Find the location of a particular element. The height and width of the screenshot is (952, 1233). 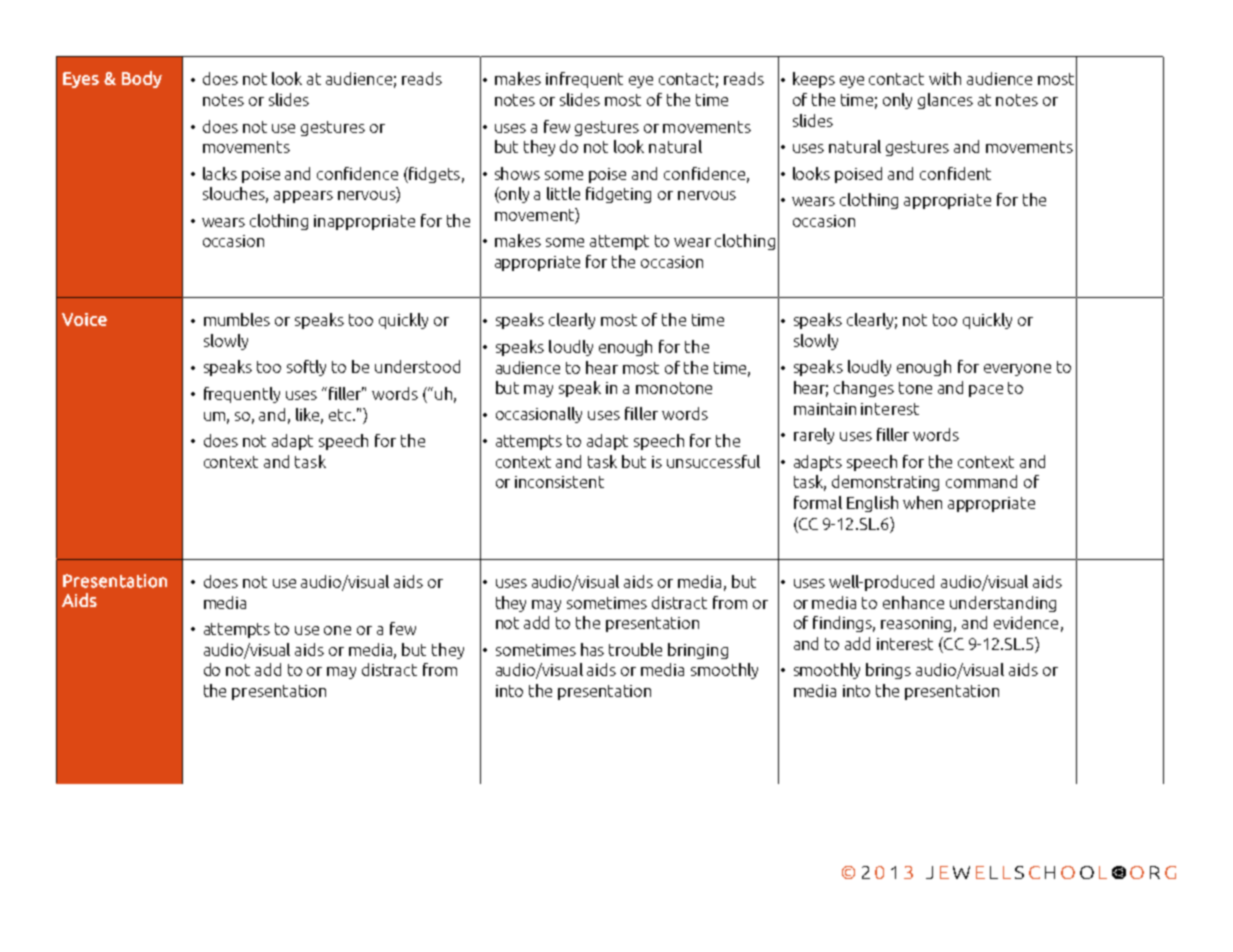

little is located at coordinates (563, 193).
